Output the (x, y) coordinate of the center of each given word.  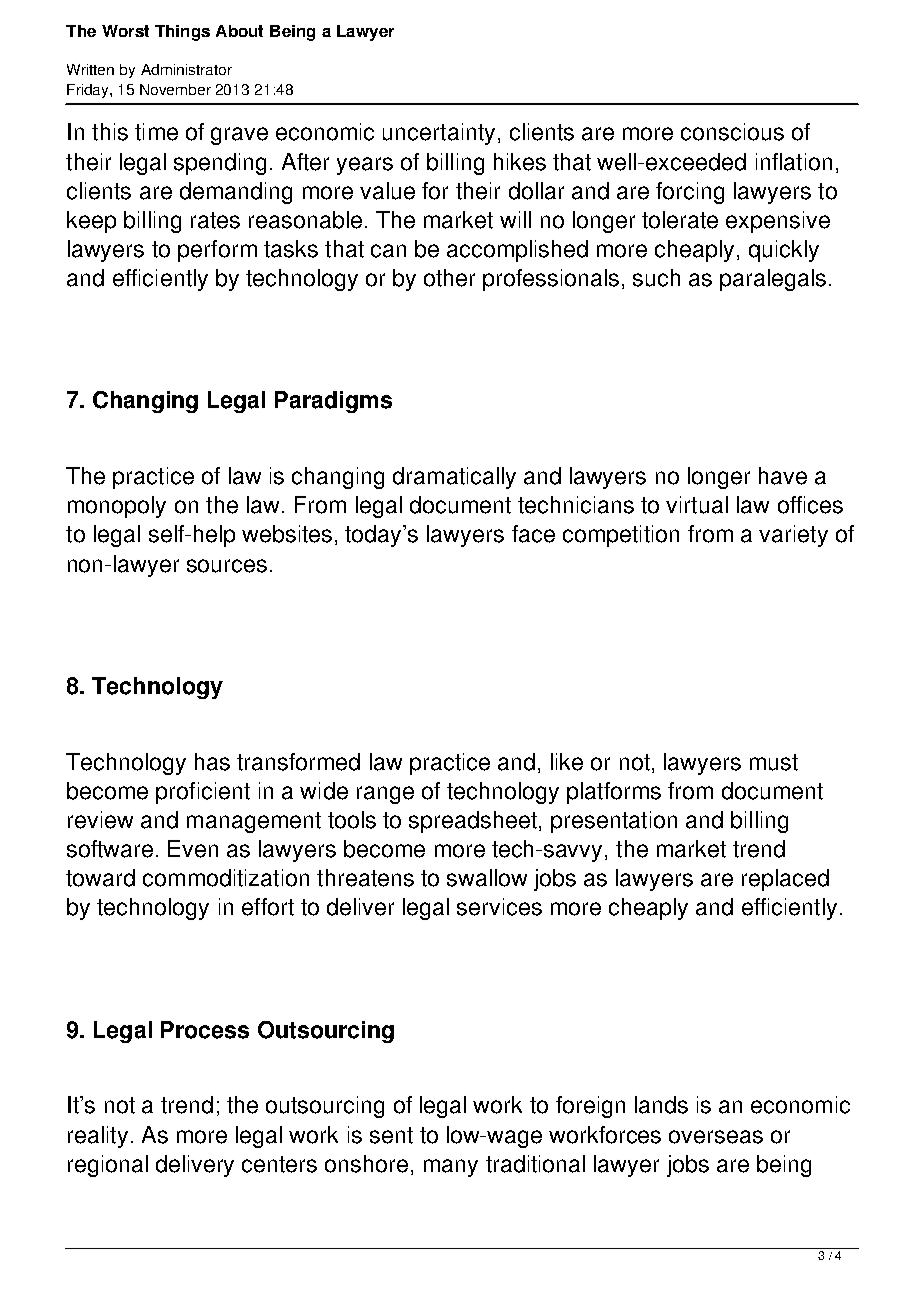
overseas (716, 1137)
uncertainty (439, 134)
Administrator (186, 69)
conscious (732, 132)
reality (98, 1137)
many (451, 1168)
